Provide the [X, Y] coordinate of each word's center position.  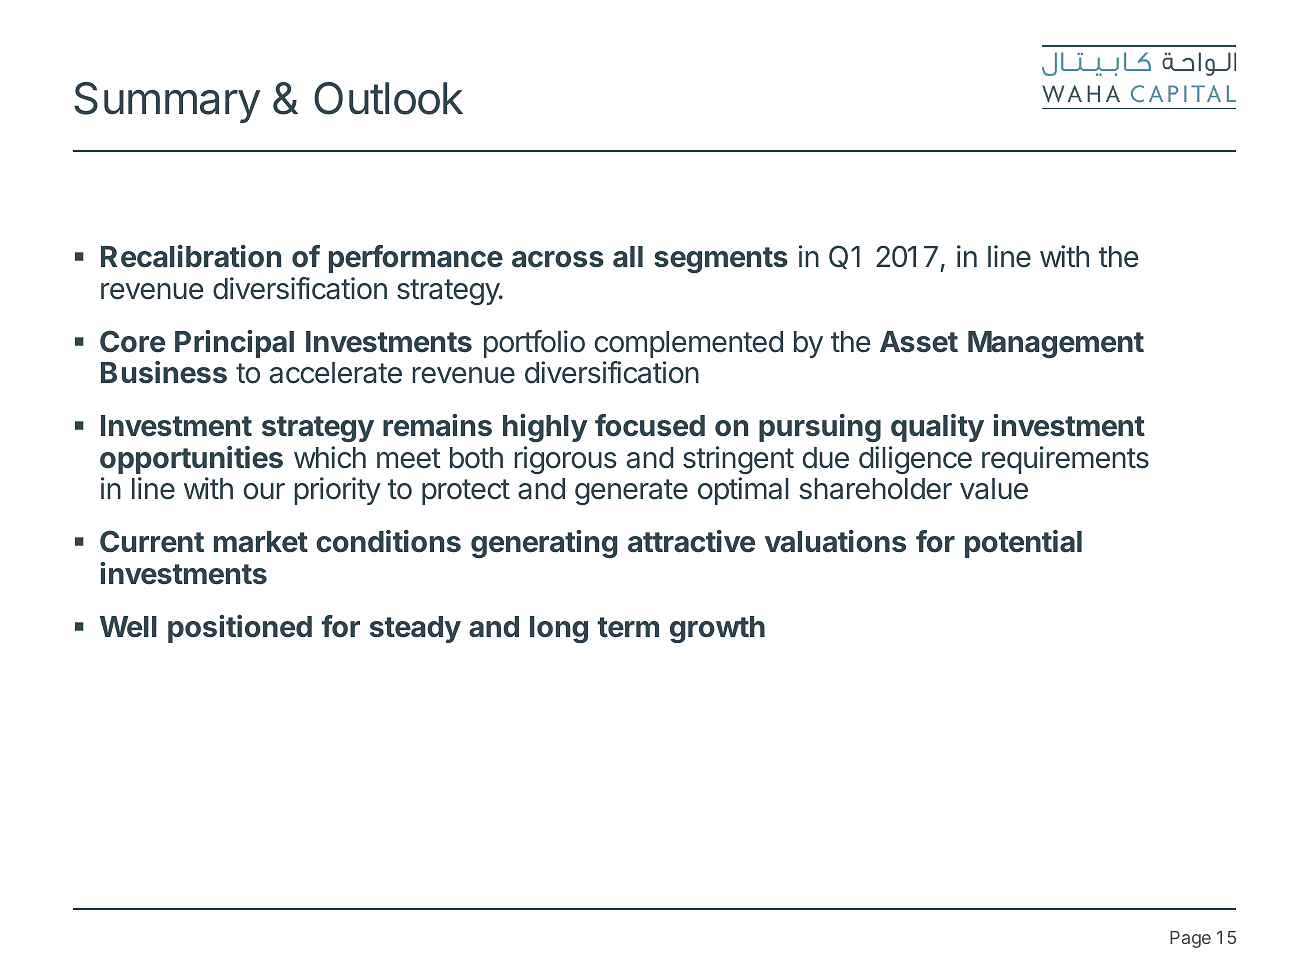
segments [721, 260]
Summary [167, 102]
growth [717, 629]
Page [1190, 939]
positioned [240, 629]
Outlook [388, 98]
